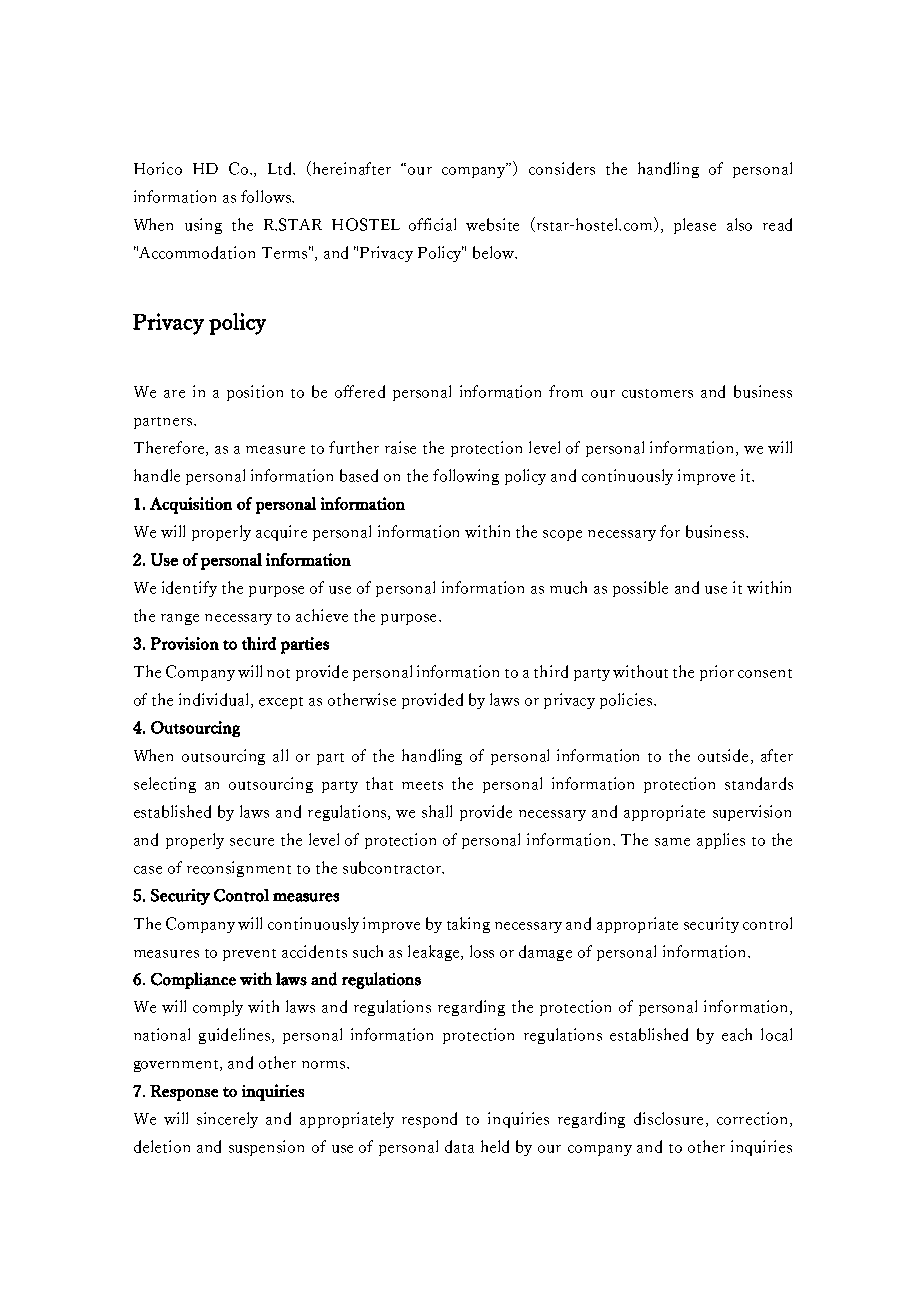 Image resolution: width=924 pixels, height=1308 pixels. What do you see at coordinates (185, 643) in the document?
I see `Provision` at bounding box center [185, 643].
